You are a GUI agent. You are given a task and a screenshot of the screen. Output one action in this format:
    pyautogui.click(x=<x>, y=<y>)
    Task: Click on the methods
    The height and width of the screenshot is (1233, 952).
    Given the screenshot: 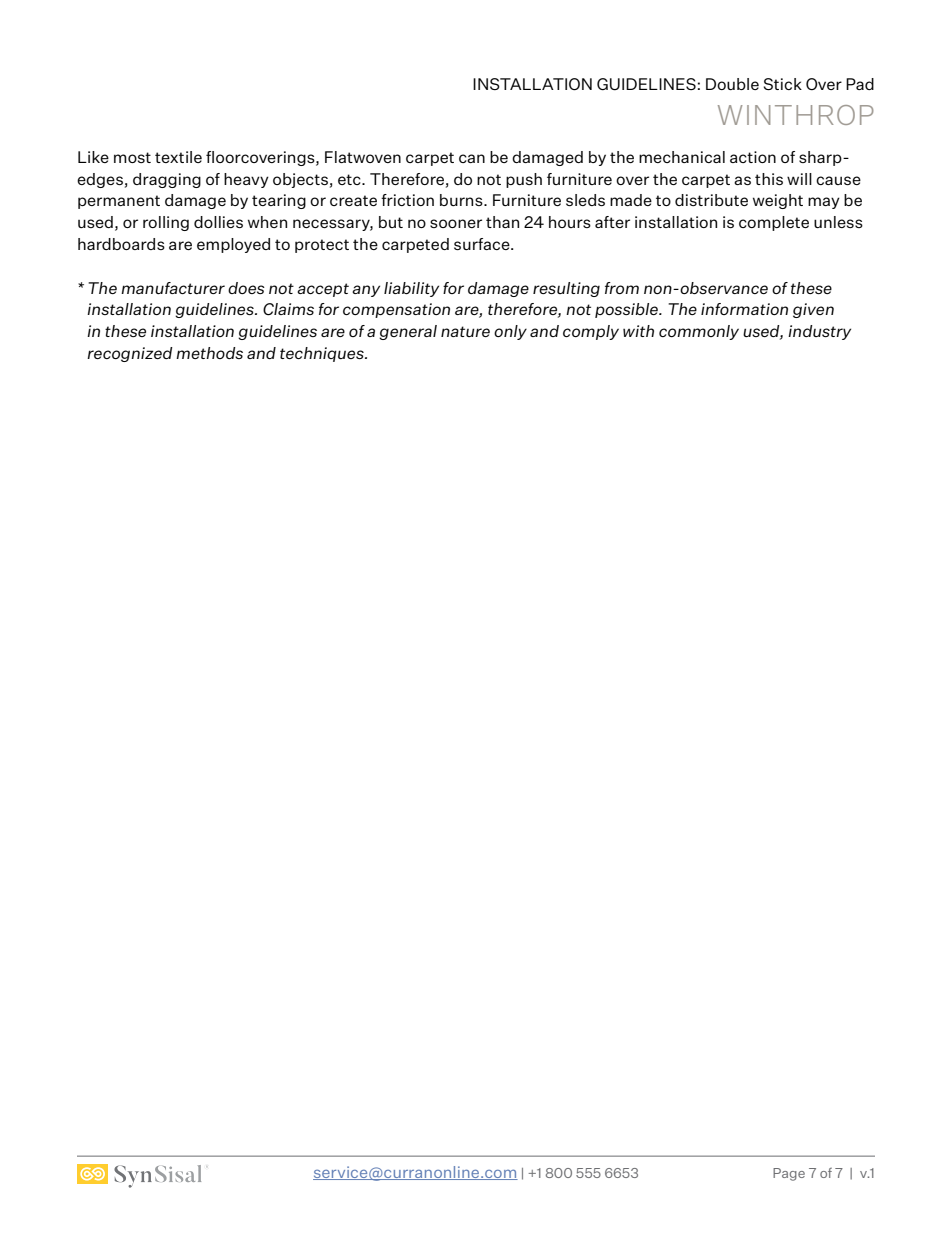 What is the action you would take?
    pyautogui.click(x=209, y=353)
